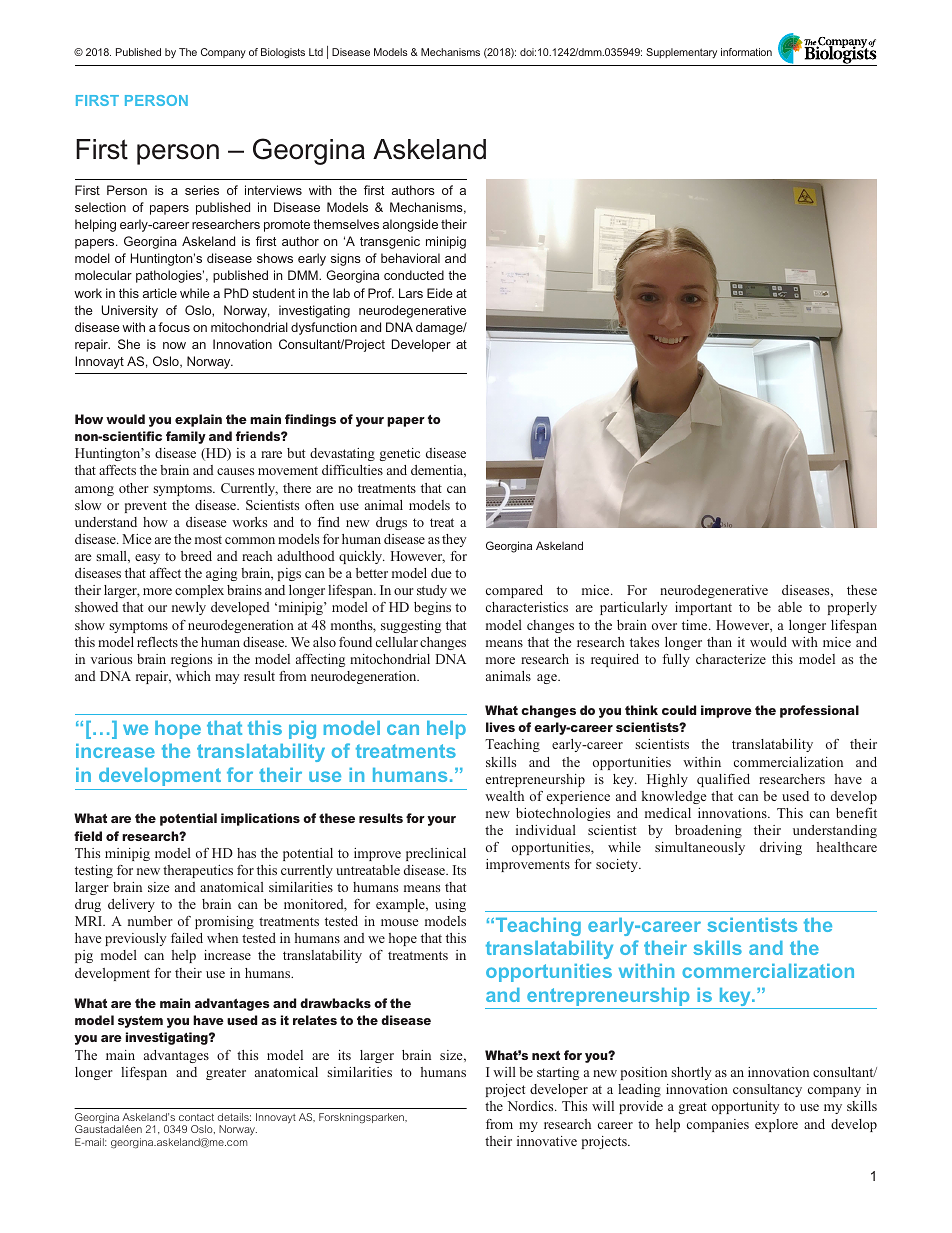 This screenshot has width=952, height=1233. I want to click on opportunity, so click(745, 1107).
